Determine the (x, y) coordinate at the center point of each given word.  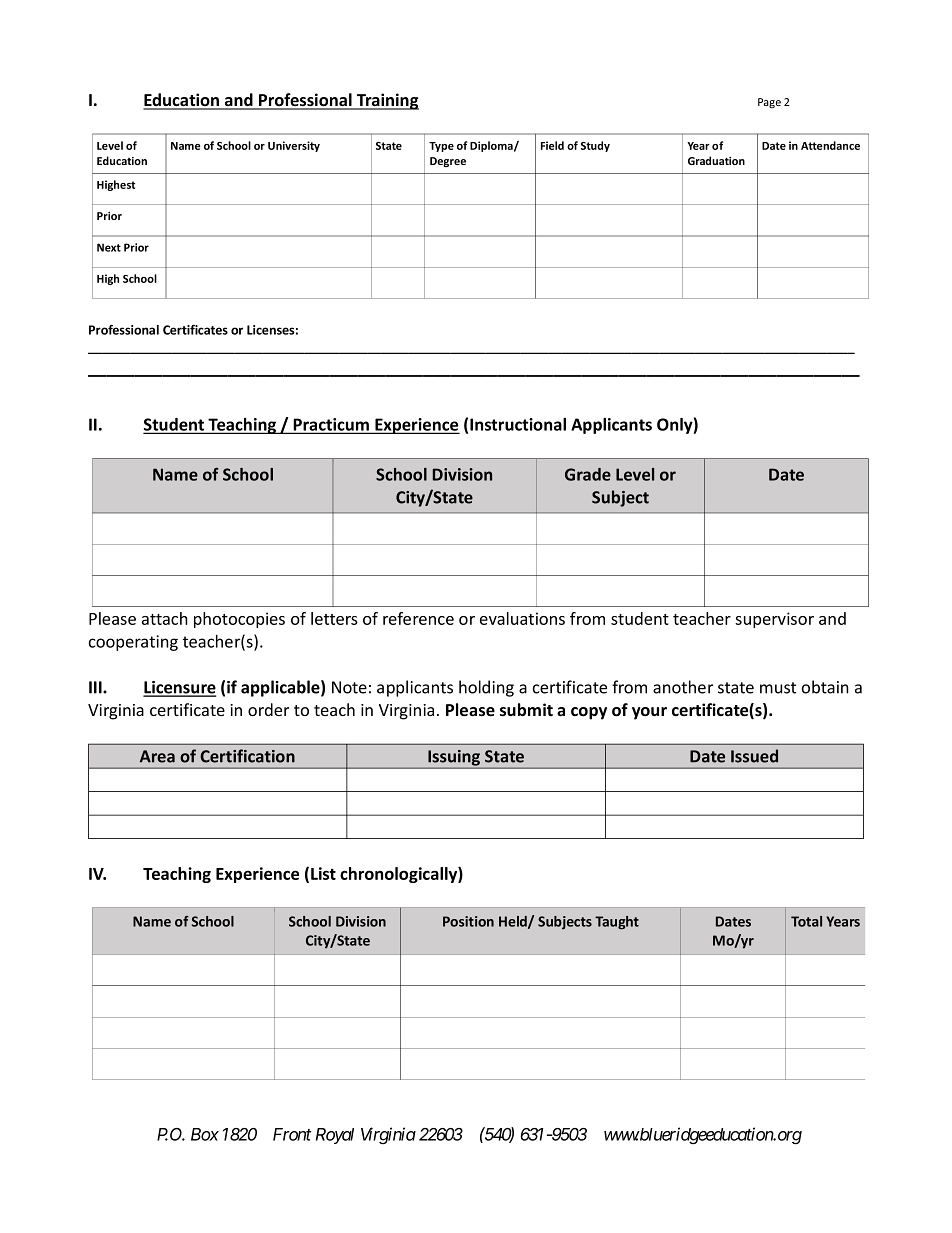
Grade (588, 474)
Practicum (331, 425)
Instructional (518, 424)
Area (157, 756)
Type (441, 147)
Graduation (716, 160)
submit (526, 710)
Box (205, 1134)
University (294, 146)
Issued (754, 756)
